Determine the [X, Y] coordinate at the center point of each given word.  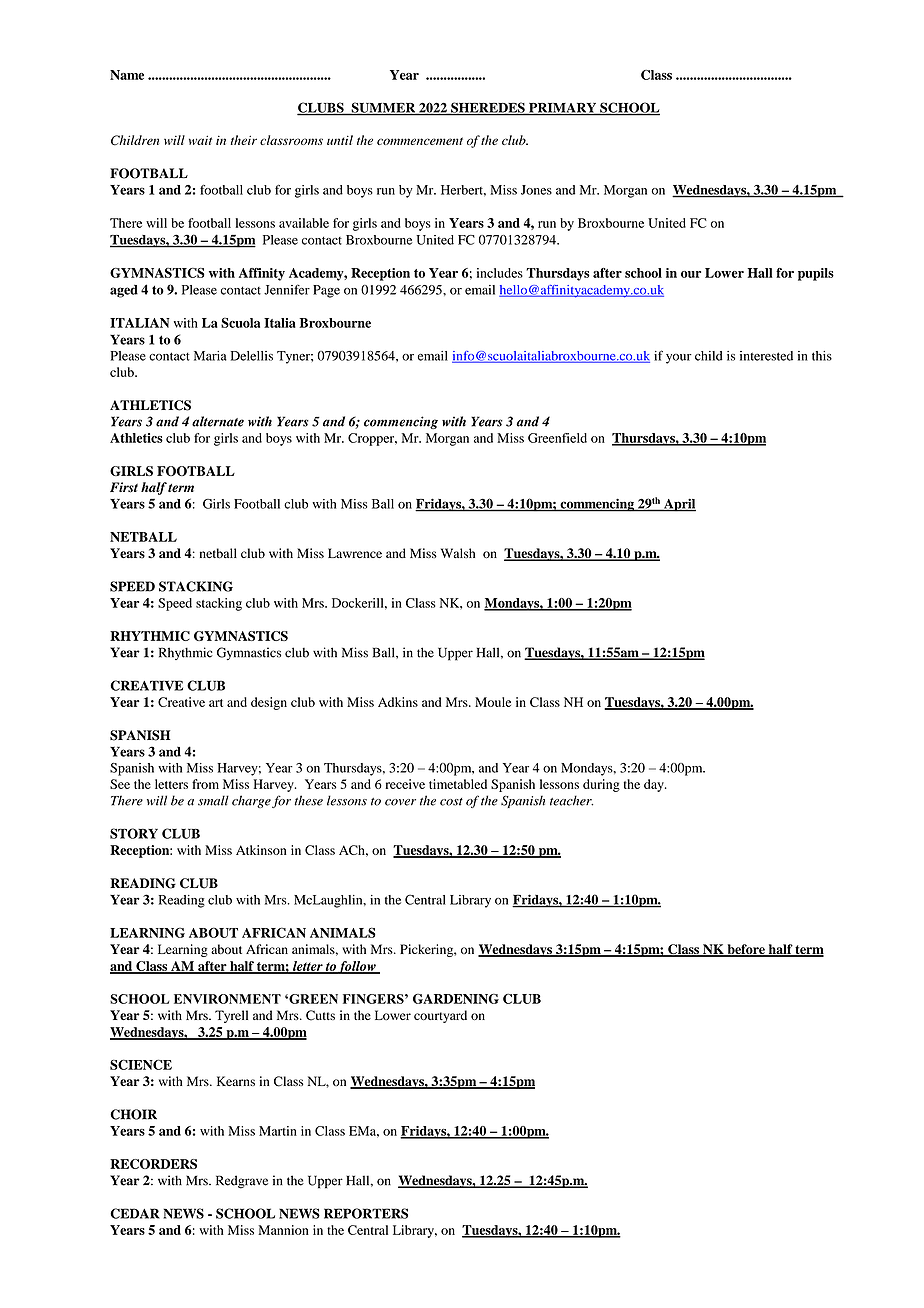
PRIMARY [563, 109]
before [746, 950]
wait [200, 140]
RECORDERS [153, 1164]
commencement [420, 141]
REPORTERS [366, 1213]
